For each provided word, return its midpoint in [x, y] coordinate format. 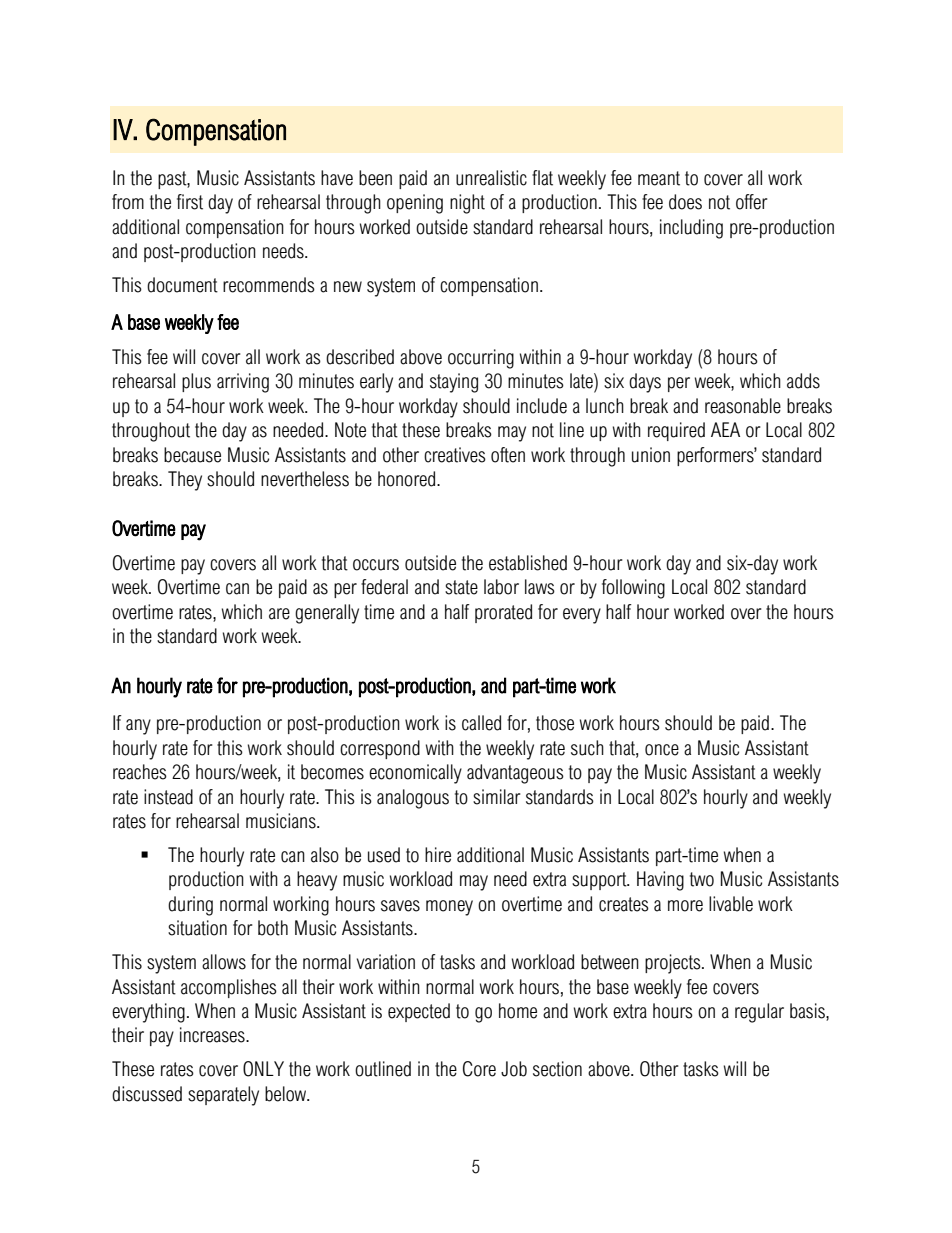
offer [752, 202]
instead [168, 797]
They [185, 481]
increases [213, 1035]
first [190, 202]
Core [479, 1069]
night [467, 204]
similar [497, 797]
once [662, 750]
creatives [455, 455]
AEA [725, 429]
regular [759, 1013]
